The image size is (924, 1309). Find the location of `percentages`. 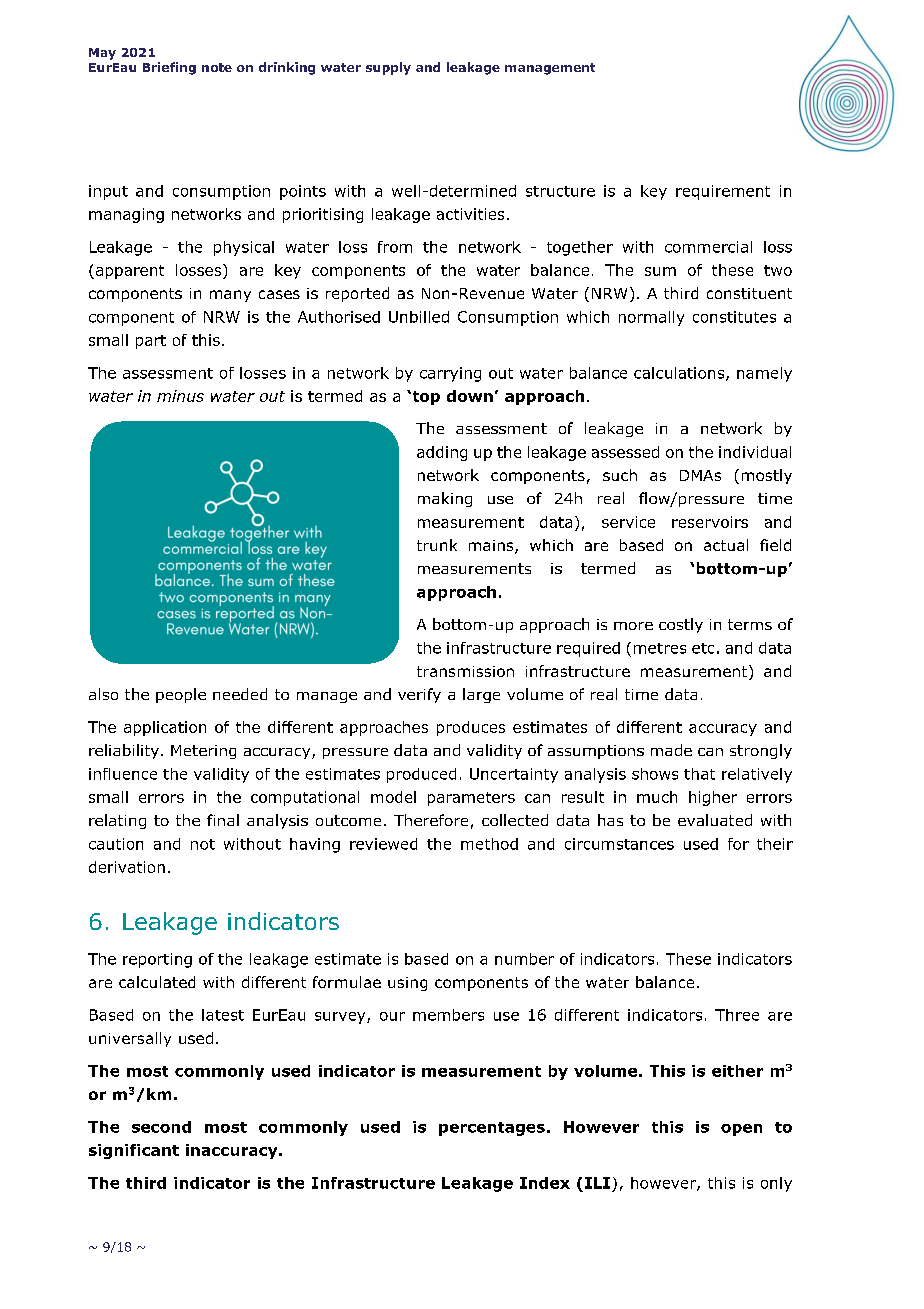

percentages is located at coordinates (492, 1129).
